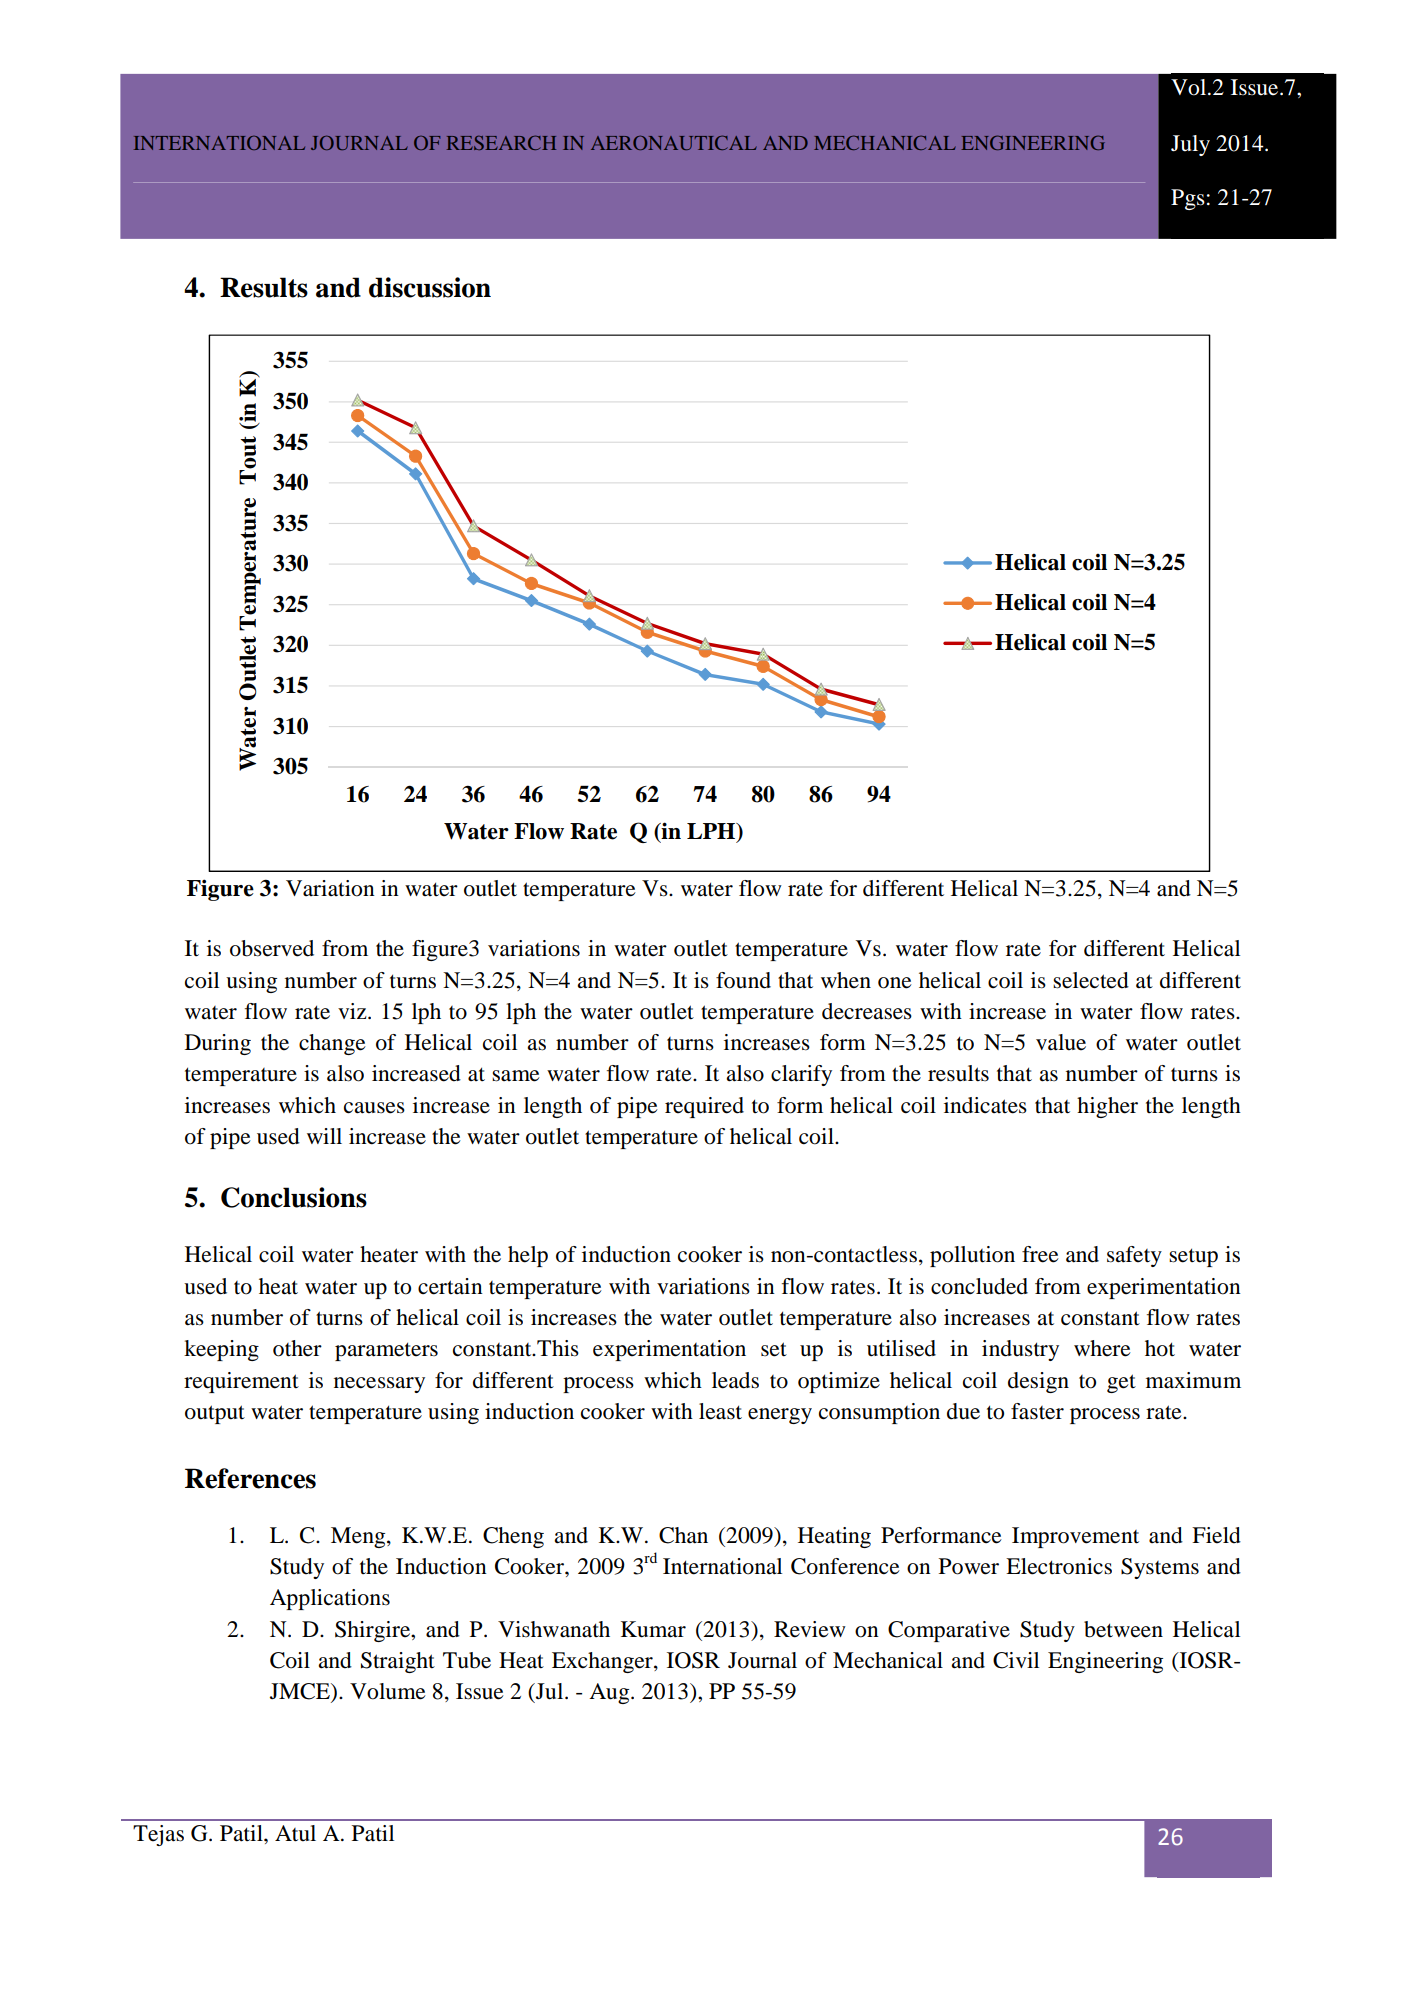  I want to click on observed, so click(272, 948).
